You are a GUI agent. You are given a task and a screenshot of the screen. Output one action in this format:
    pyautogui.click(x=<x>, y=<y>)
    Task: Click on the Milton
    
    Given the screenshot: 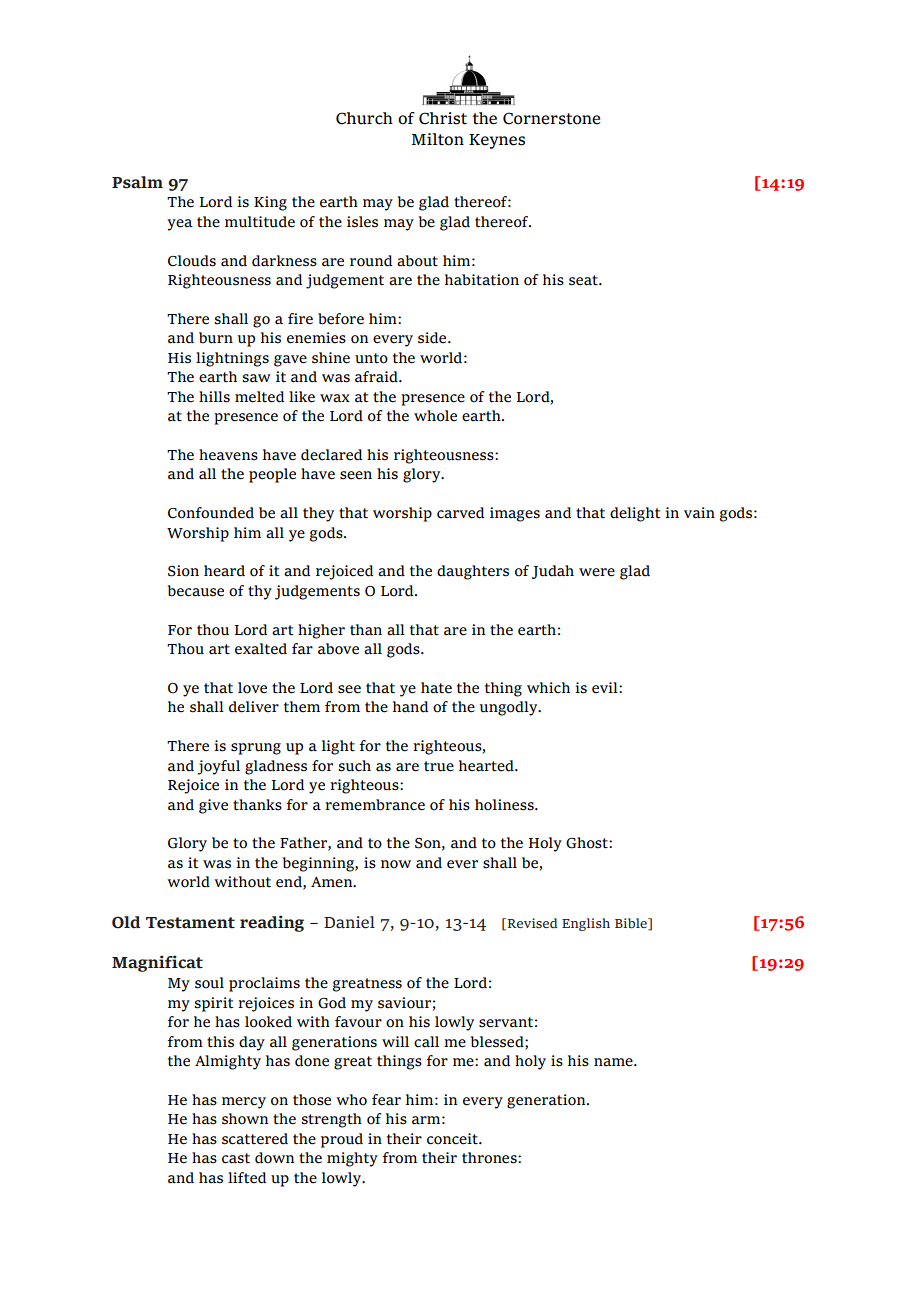 What is the action you would take?
    pyautogui.click(x=438, y=139)
